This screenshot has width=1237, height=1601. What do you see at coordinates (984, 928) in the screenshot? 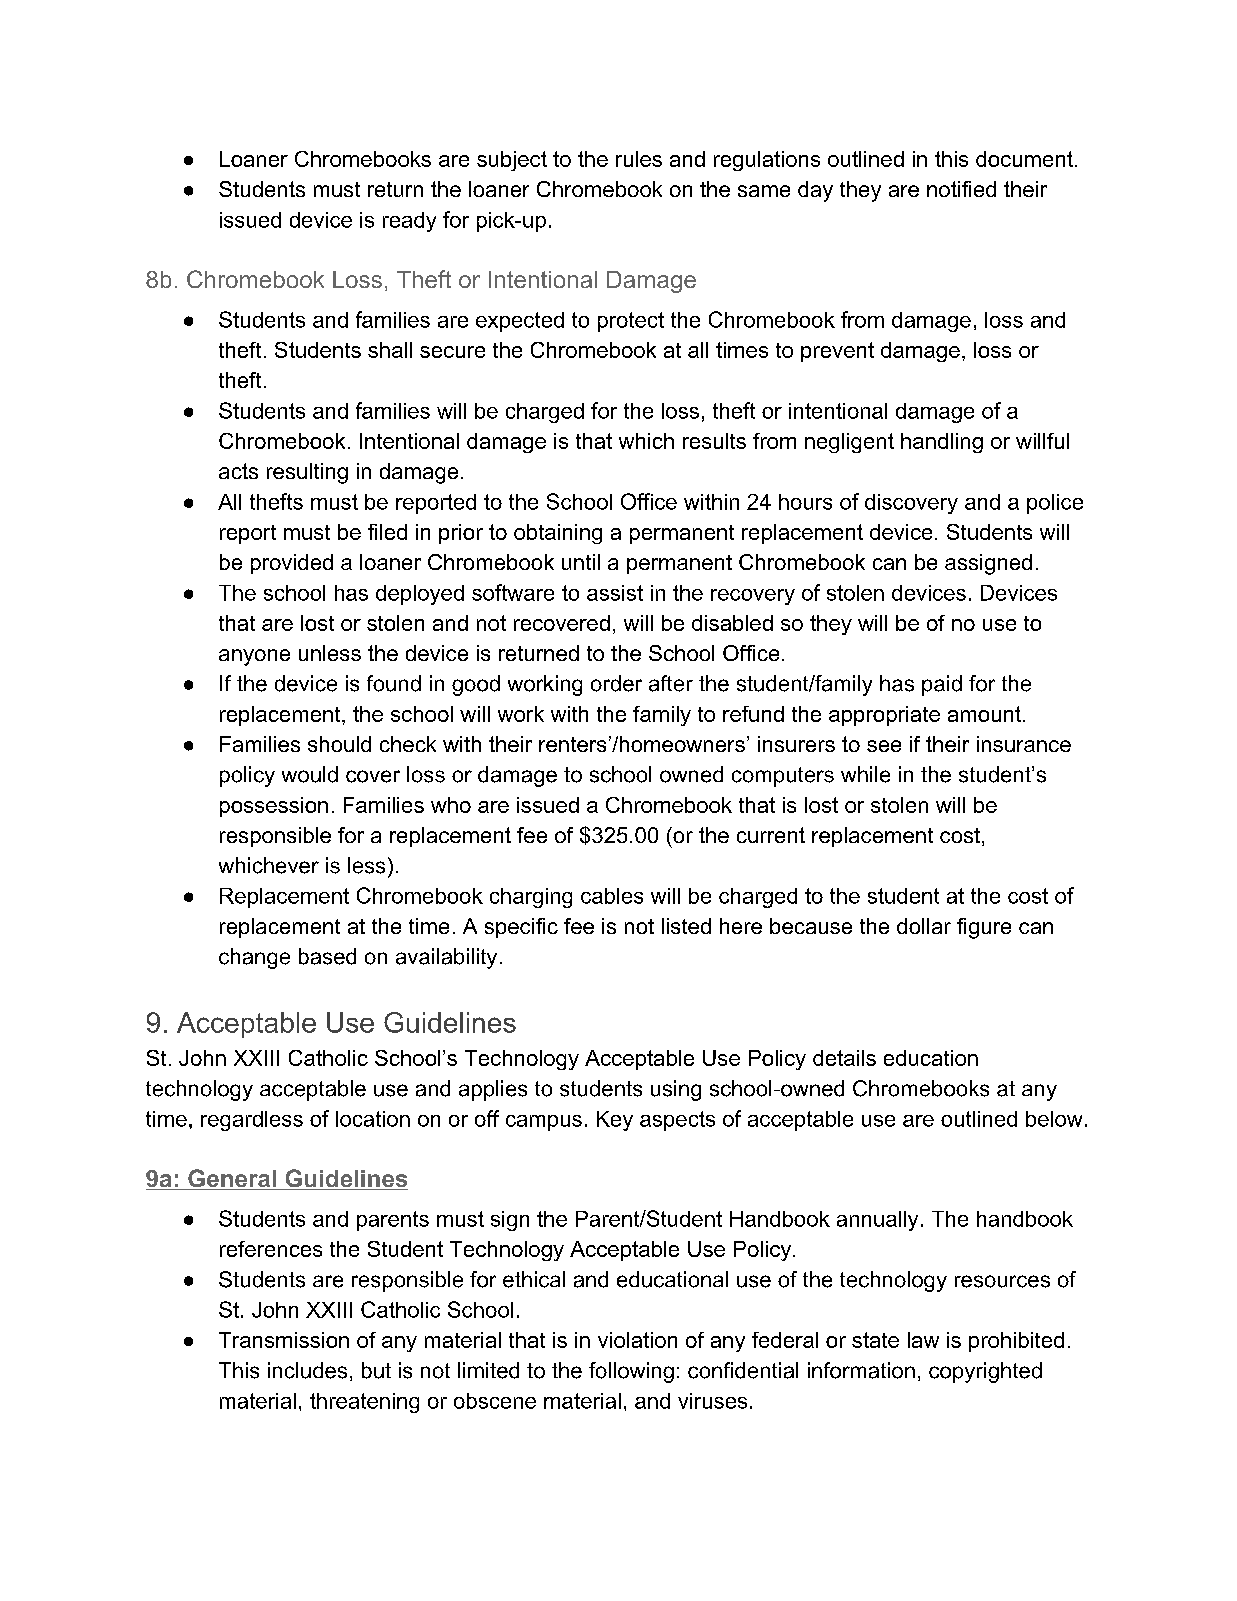
I see `figure` at bounding box center [984, 928].
